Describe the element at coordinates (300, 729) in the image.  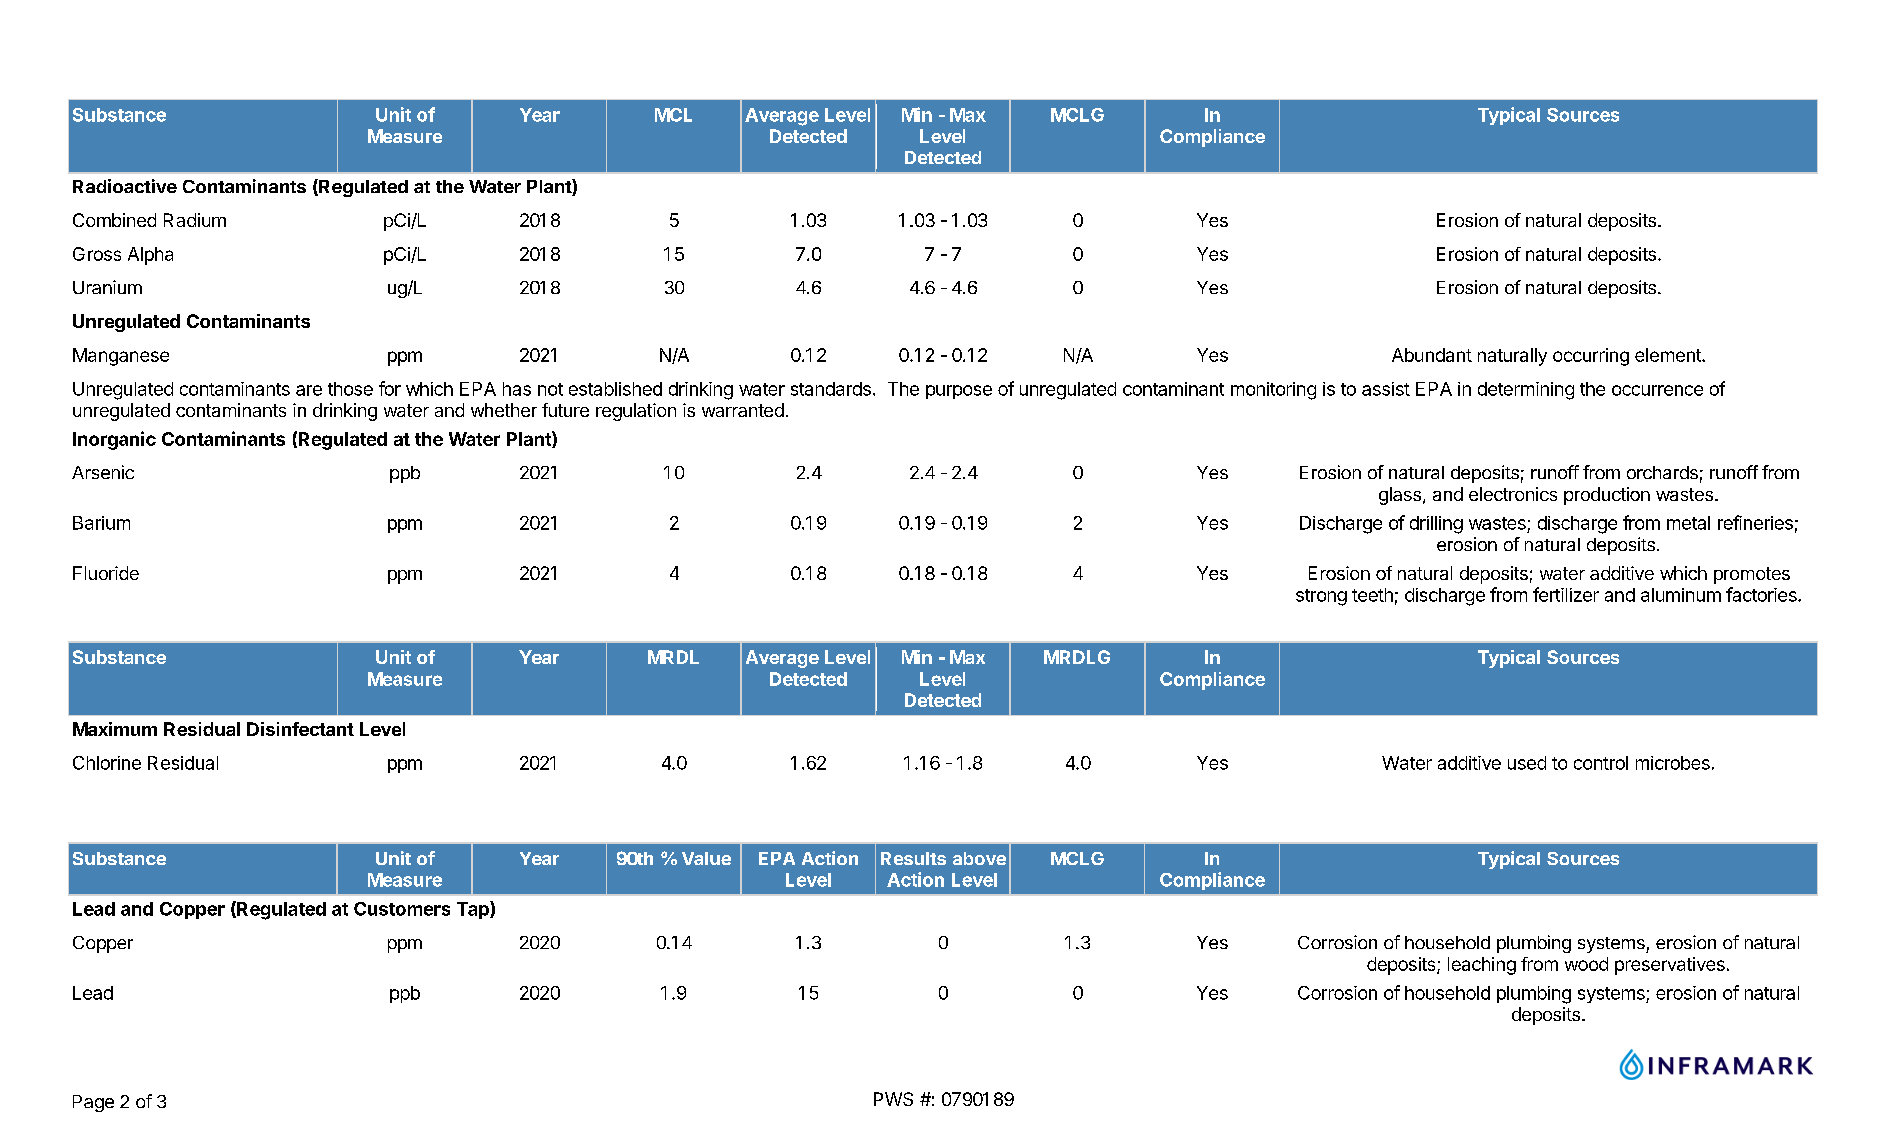
I see `Disinfectant` at that location.
